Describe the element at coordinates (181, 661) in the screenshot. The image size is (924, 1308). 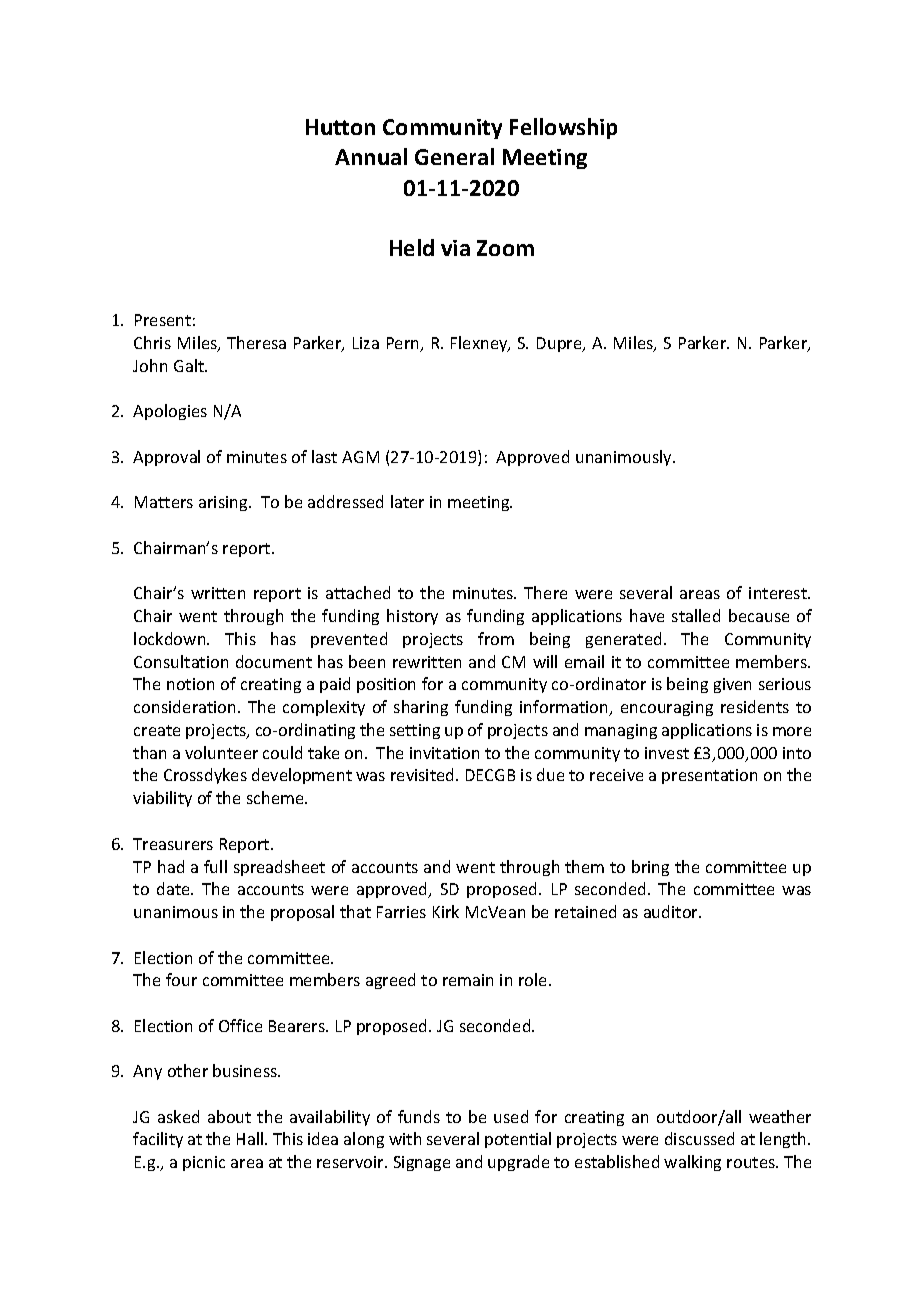
I see `Consultation` at that location.
